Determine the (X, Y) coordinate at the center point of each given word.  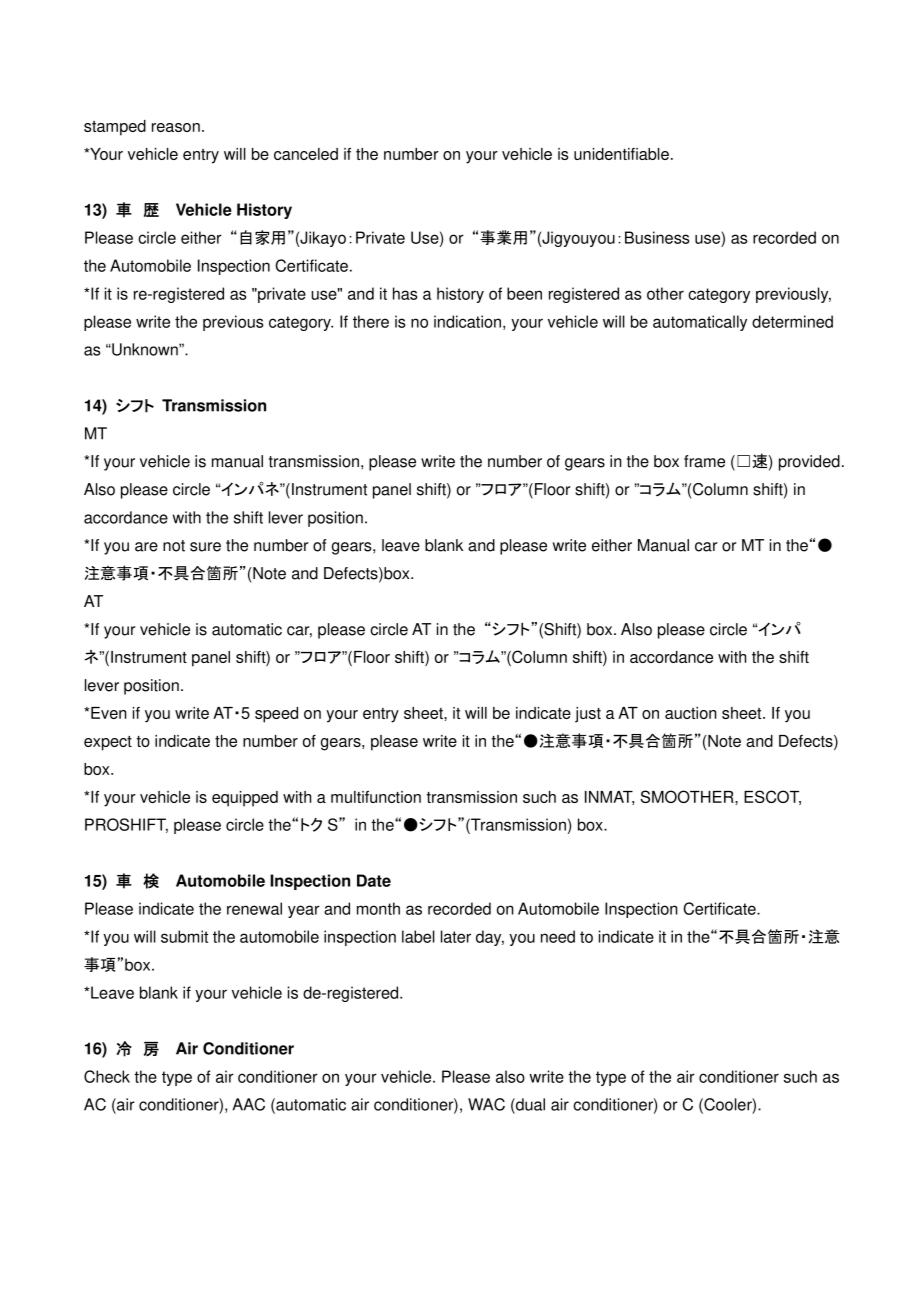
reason (176, 127)
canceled (306, 154)
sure (205, 547)
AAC (248, 1104)
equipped (245, 799)
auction (690, 713)
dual (529, 1104)
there (371, 321)
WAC (486, 1104)
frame (704, 461)
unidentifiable (621, 154)
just (588, 715)
